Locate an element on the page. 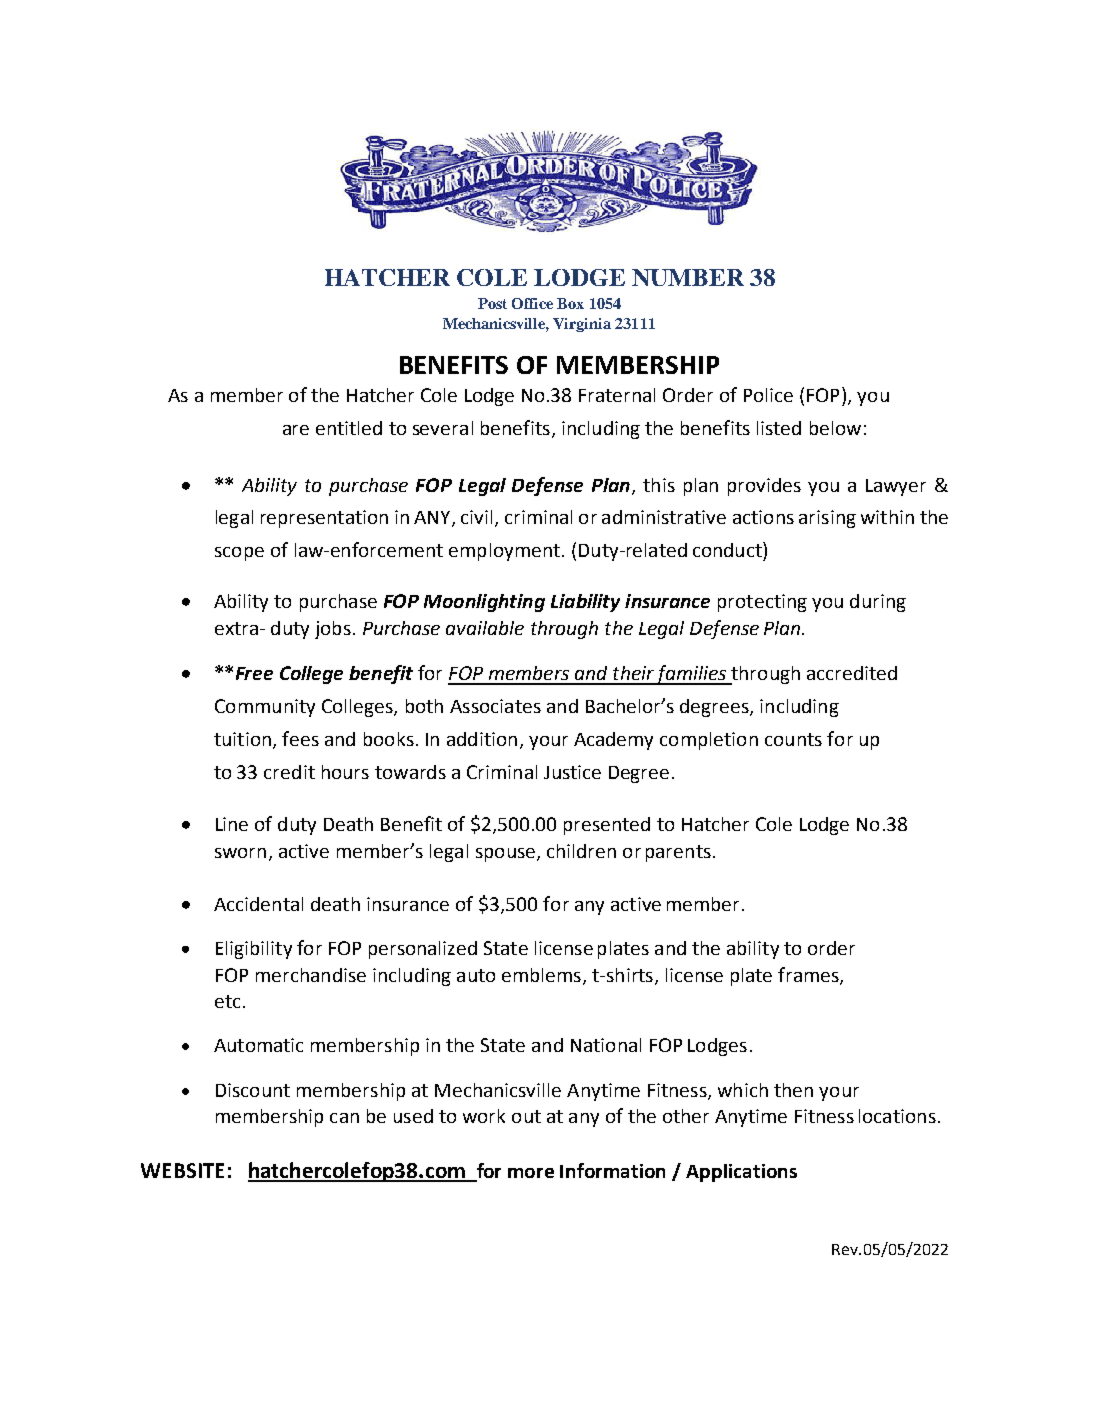 The width and height of the document is (1099, 1422). more is located at coordinates (531, 1173).
